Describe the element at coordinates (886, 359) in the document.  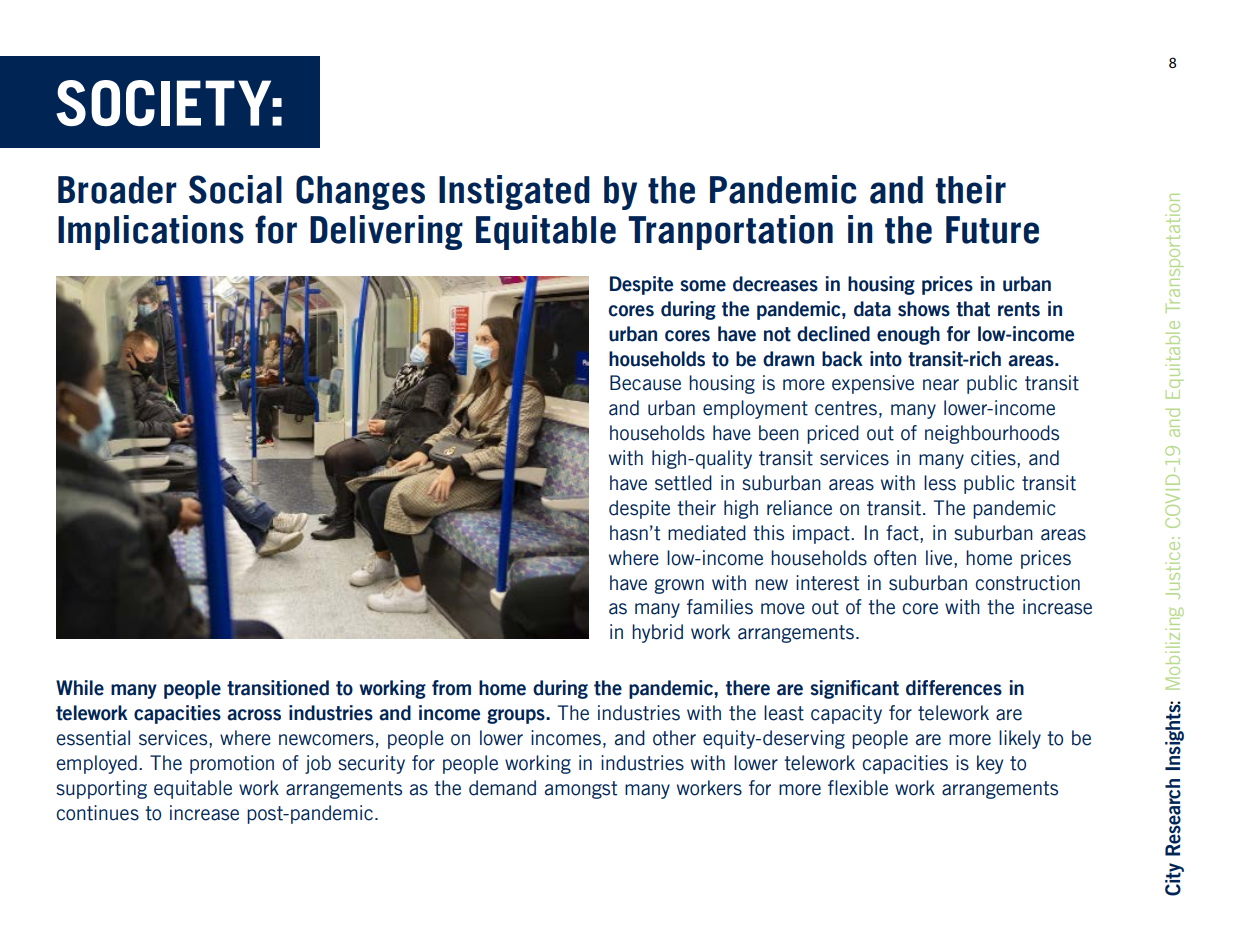
I see `into` at that location.
